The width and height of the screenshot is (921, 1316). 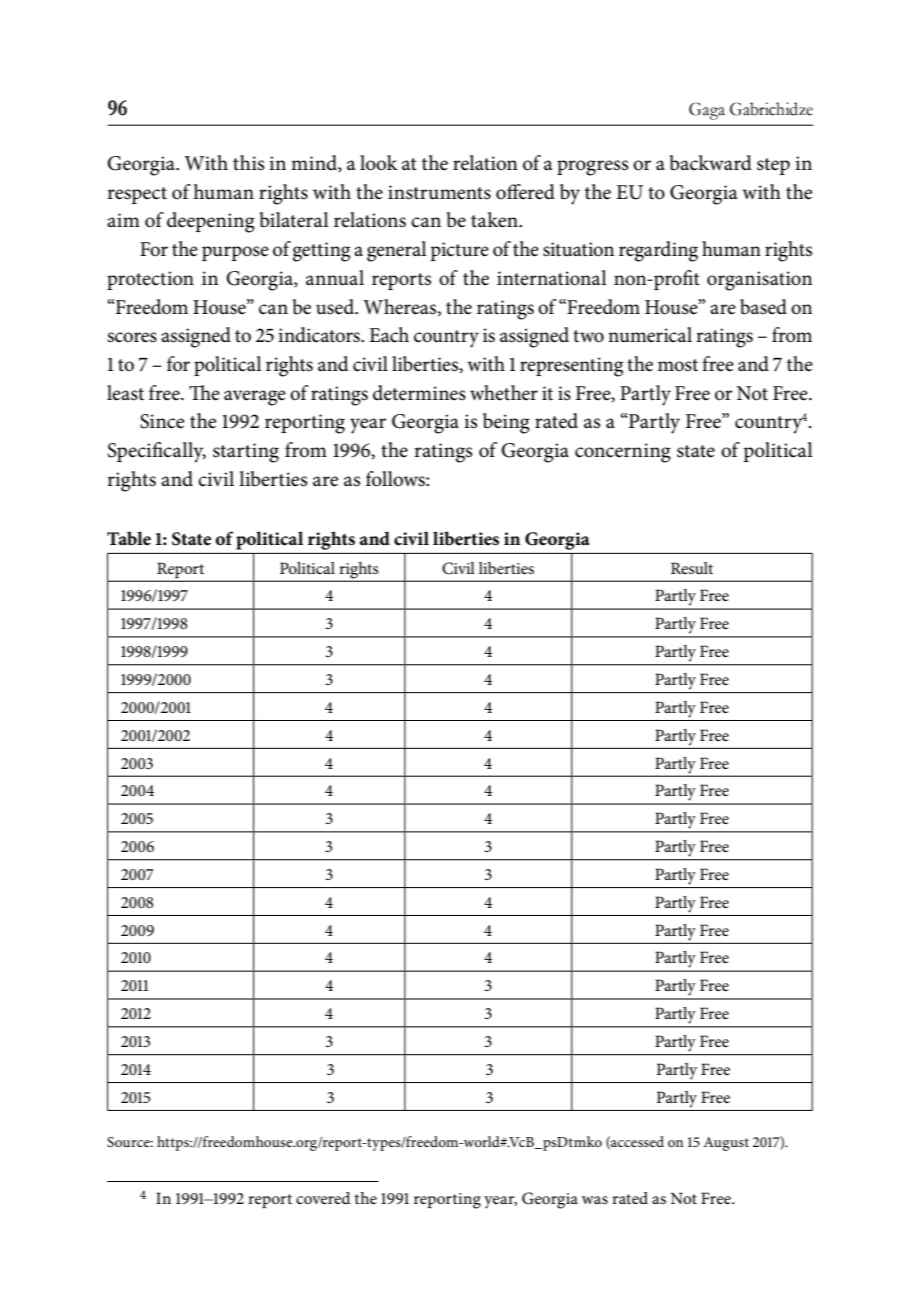 I want to click on follows, so click(x=396, y=479).
